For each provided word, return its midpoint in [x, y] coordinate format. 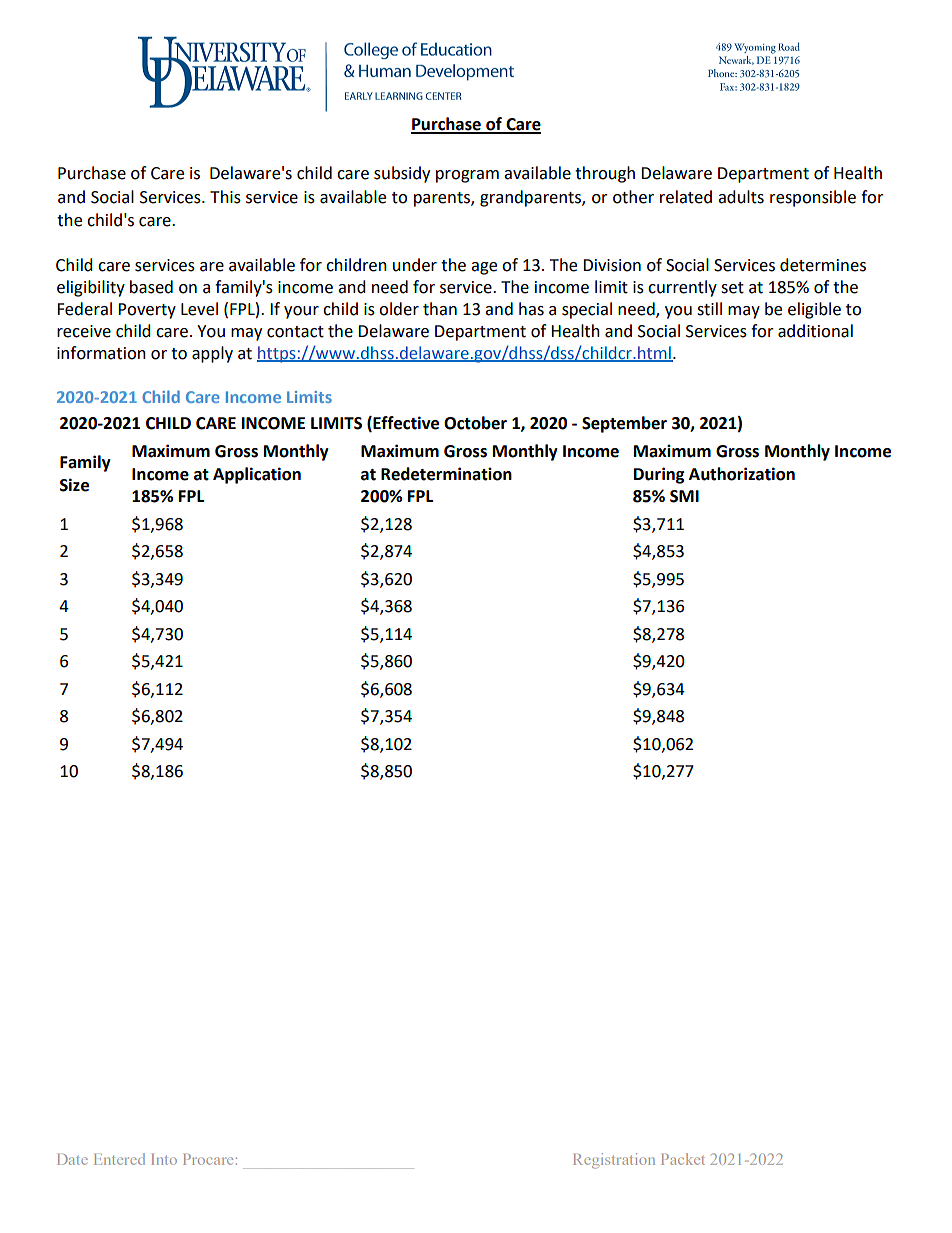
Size [74, 485]
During [659, 475]
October [475, 423]
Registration [614, 1161]
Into [164, 1159]
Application [257, 475]
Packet [683, 1159]
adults [741, 197]
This [225, 197]
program [467, 176]
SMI [684, 496]
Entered [119, 1159]
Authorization [742, 474]
